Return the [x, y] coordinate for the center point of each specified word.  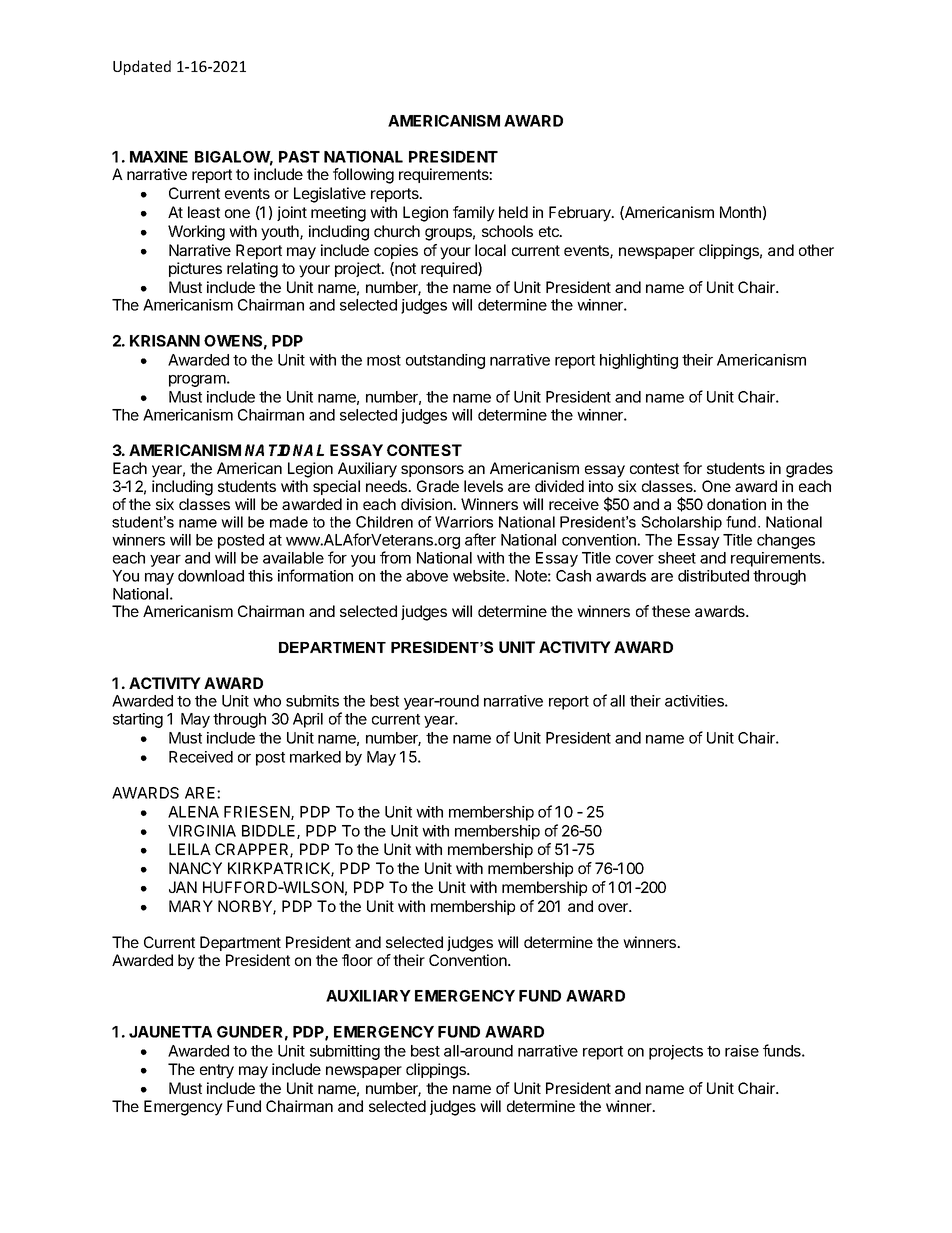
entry [217, 1071]
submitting [345, 1052]
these [671, 611]
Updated [142, 67]
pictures [195, 269]
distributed [713, 576]
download [211, 576]
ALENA [193, 812]
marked [315, 757]
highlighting [639, 361]
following [363, 176]
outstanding [445, 361]
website [480, 576]
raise [742, 1051]
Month [740, 212]
